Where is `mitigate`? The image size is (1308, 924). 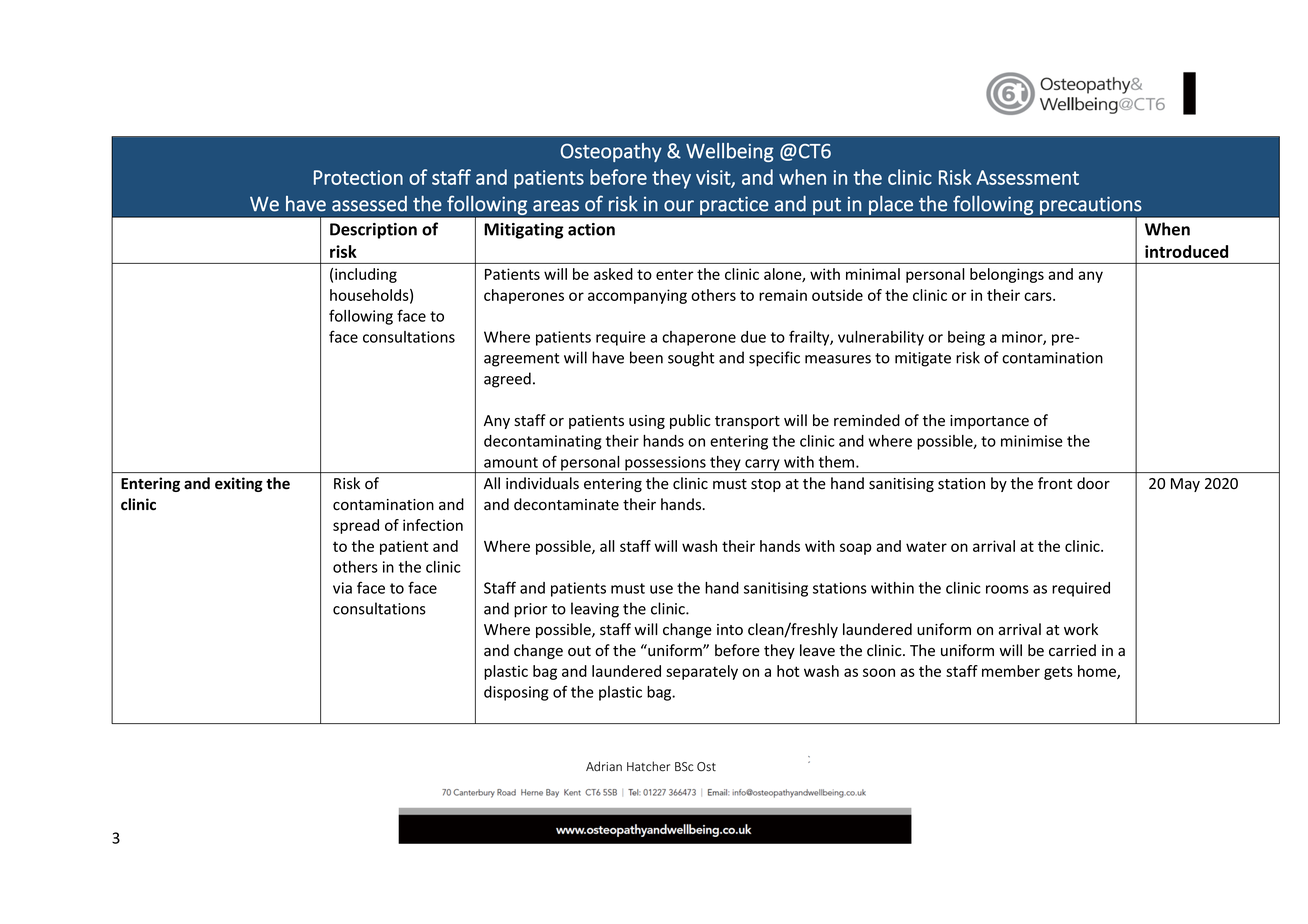
mitigate is located at coordinates (923, 359).
